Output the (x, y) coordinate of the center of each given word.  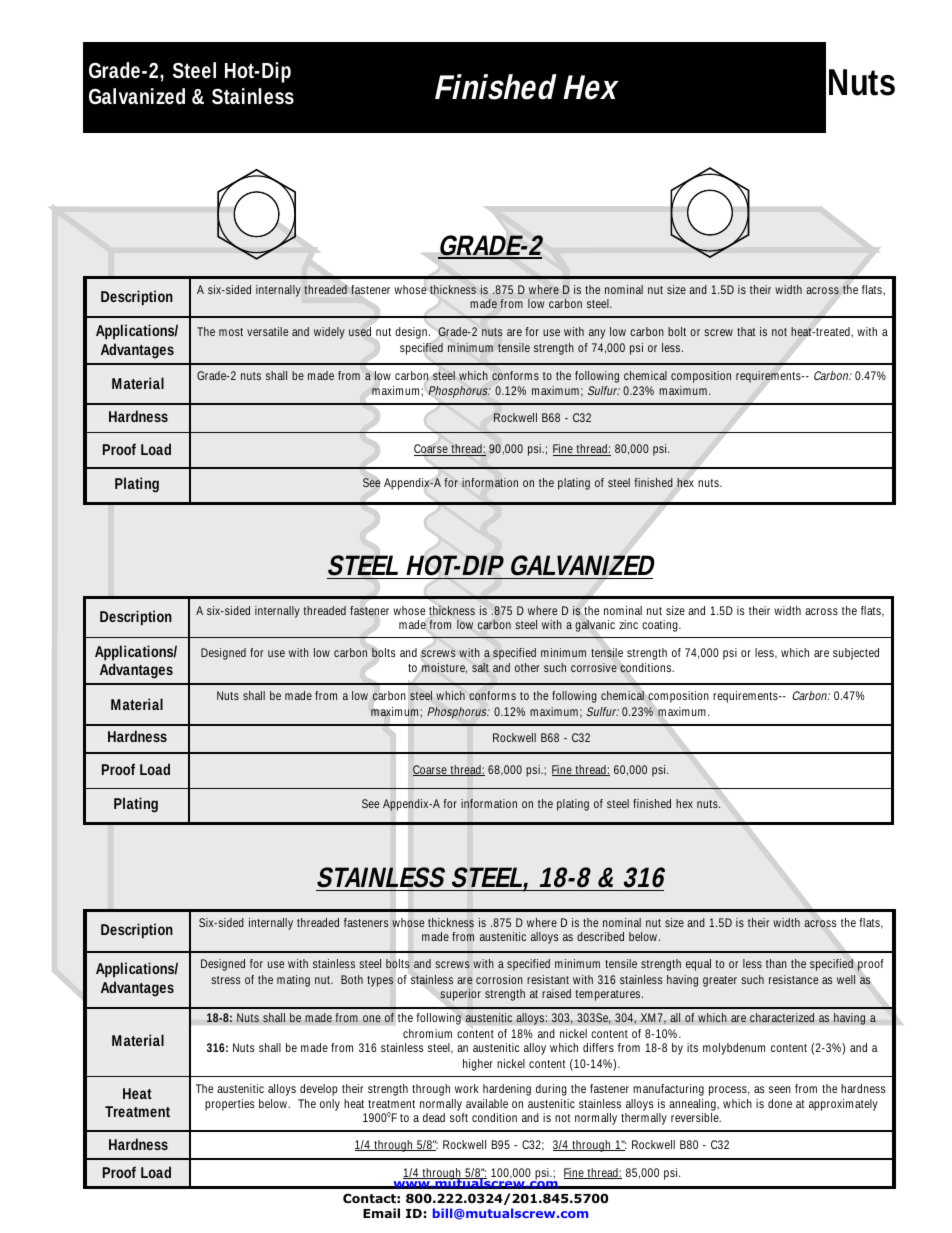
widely (329, 333)
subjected (856, 654)
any (597, 334)
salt (480, 667)
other (527, 667)
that (746, 331)
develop (319, 1090)
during (551, 1090)
